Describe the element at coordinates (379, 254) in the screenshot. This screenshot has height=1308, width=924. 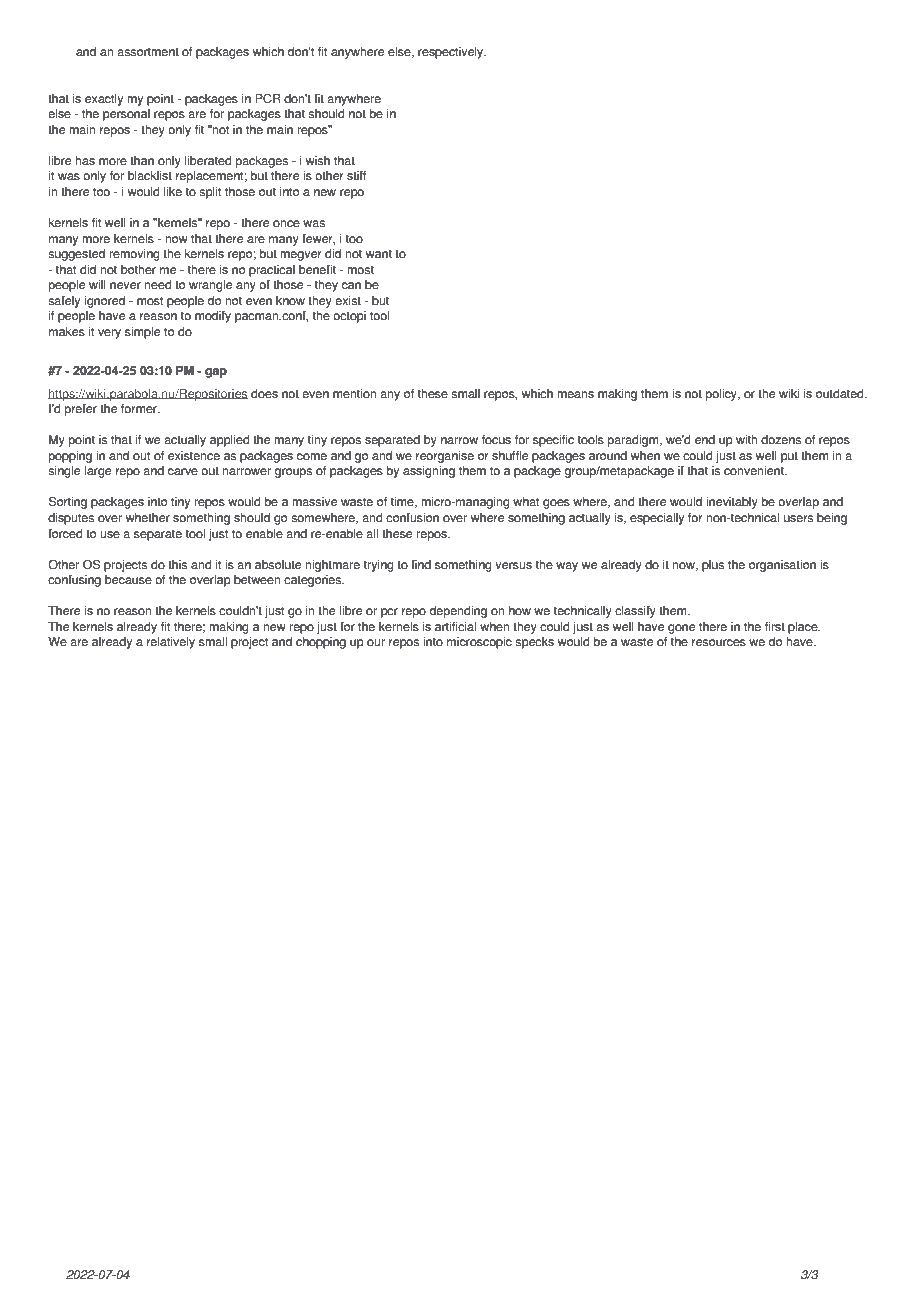
I see `want` at that location.
